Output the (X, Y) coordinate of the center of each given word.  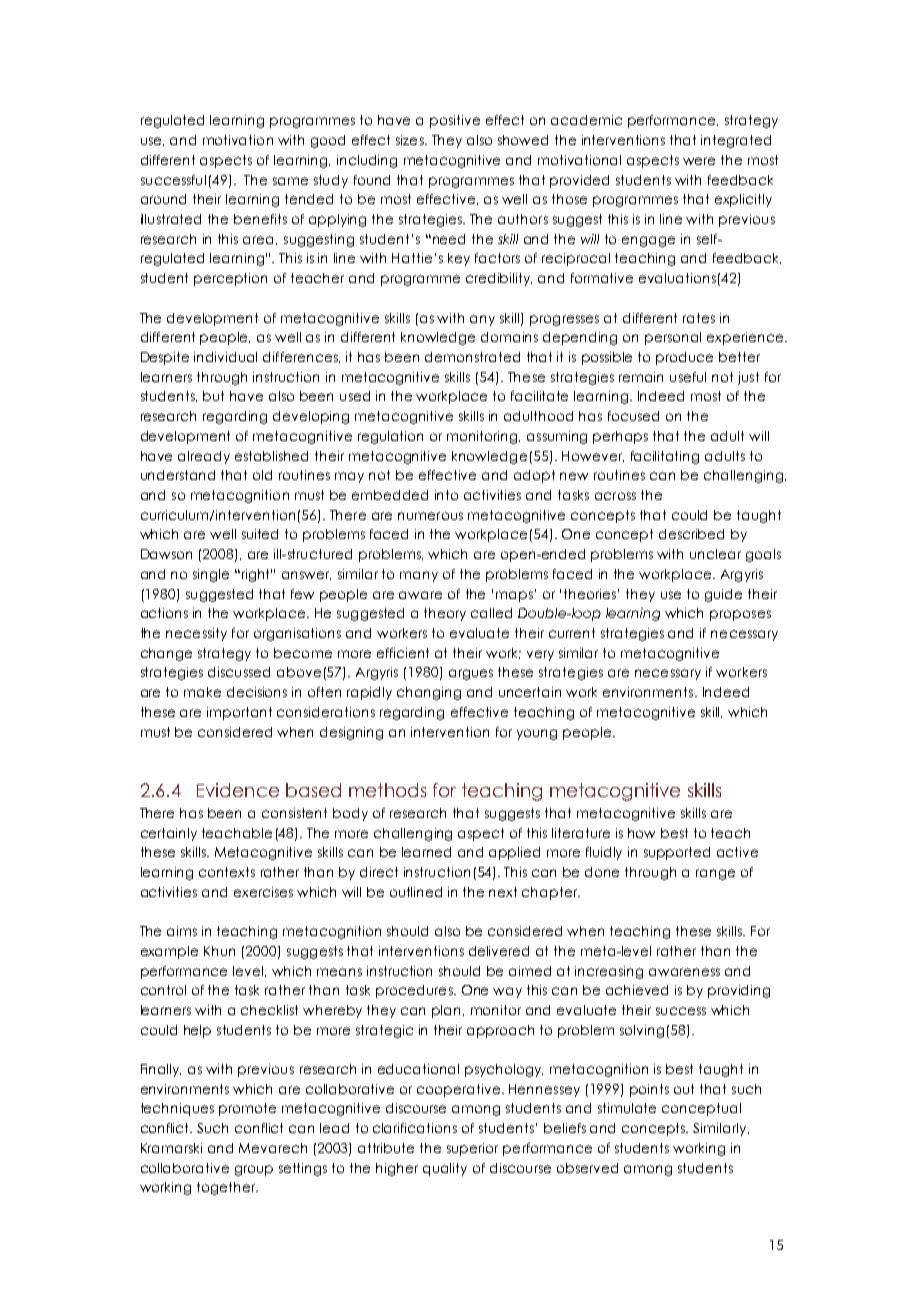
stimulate (627, 1108)
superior (472, 1149)
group (254, 1170)
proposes (740, 615)
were (699, 161)
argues (471, 674)
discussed (239, 672)
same (290, 181)
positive (455, 121)
